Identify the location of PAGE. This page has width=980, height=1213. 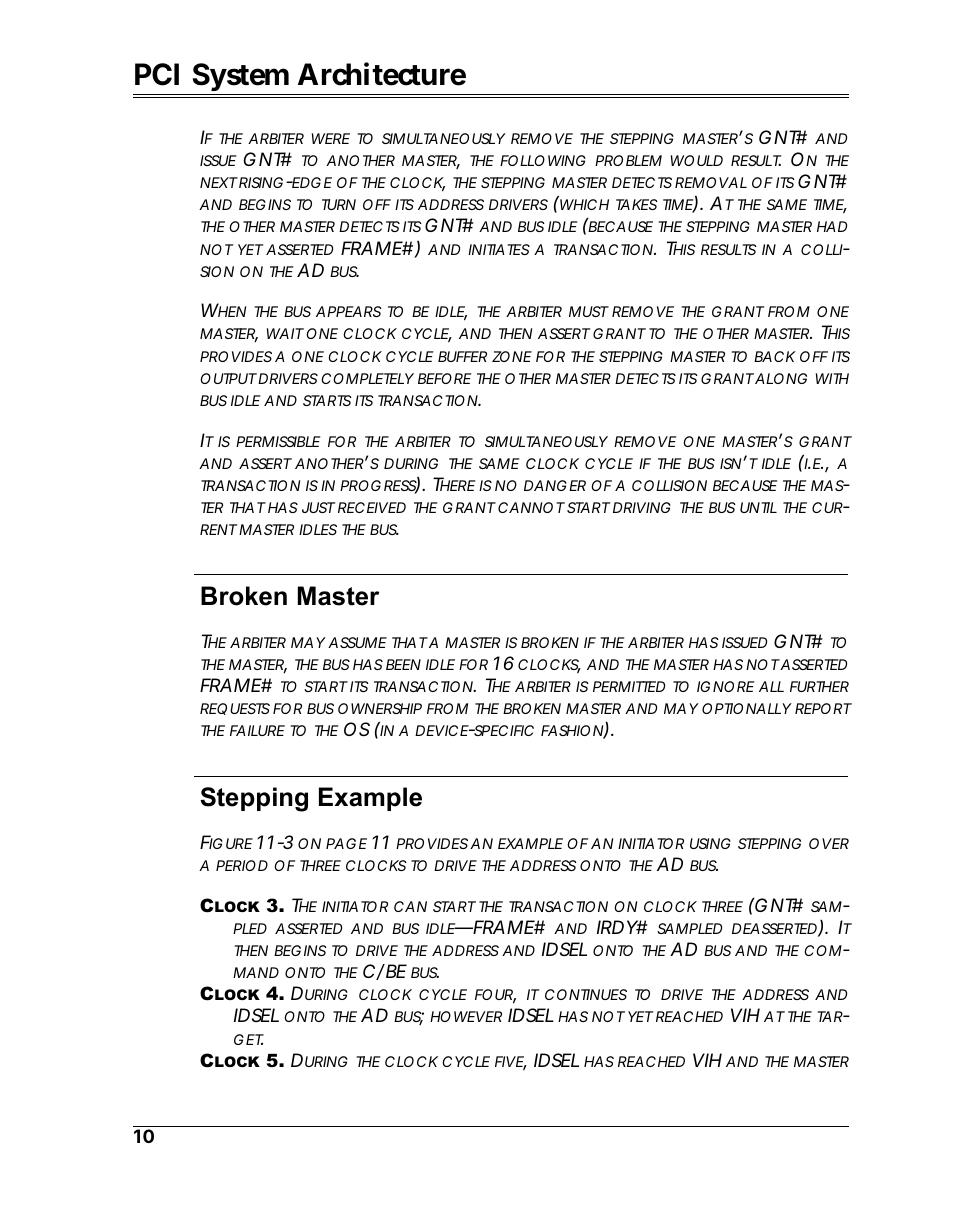
(346, 843).
